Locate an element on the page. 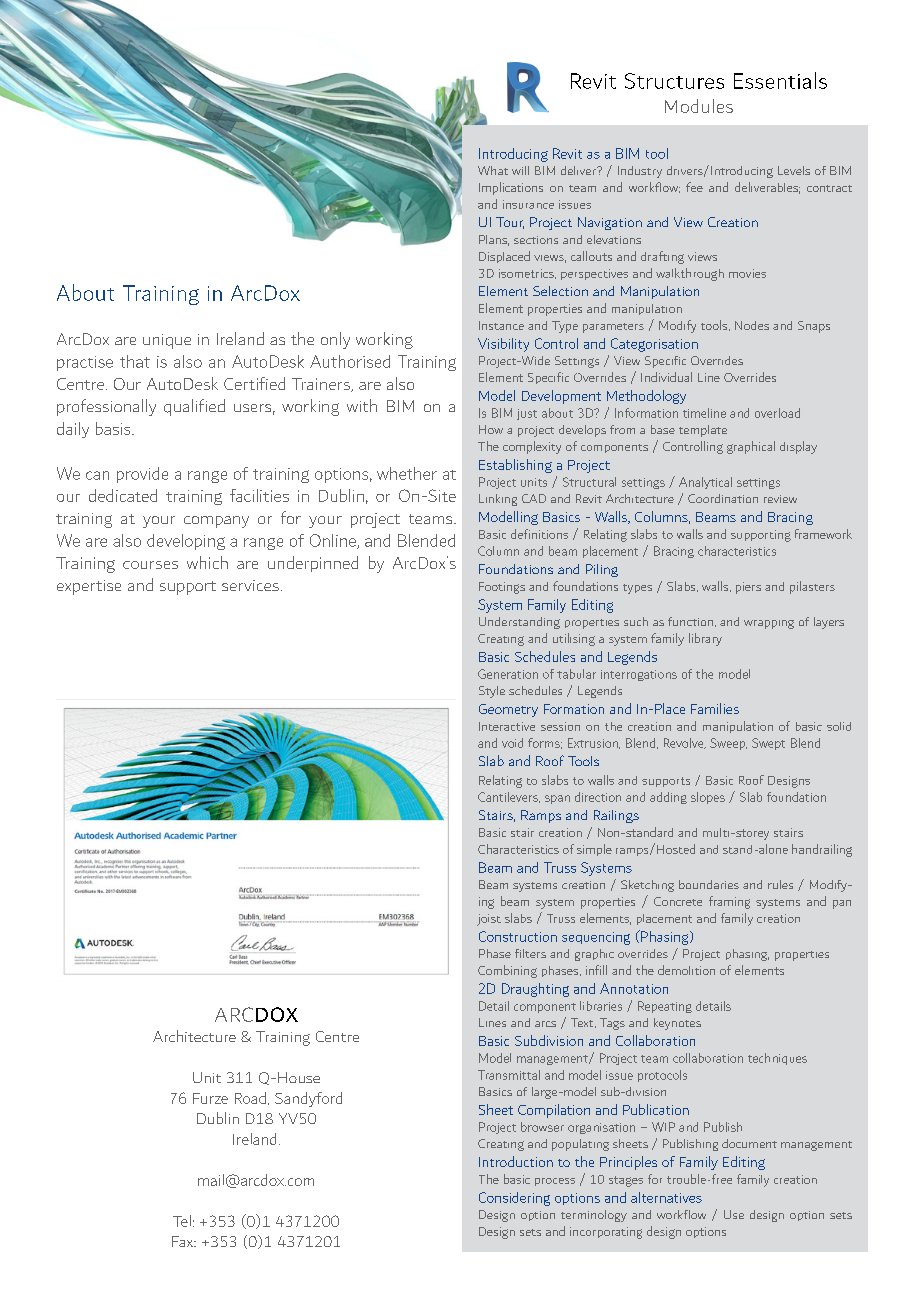 The width and height of the document is (924, 1308). Coordination is located at coordinates (723, 498).
